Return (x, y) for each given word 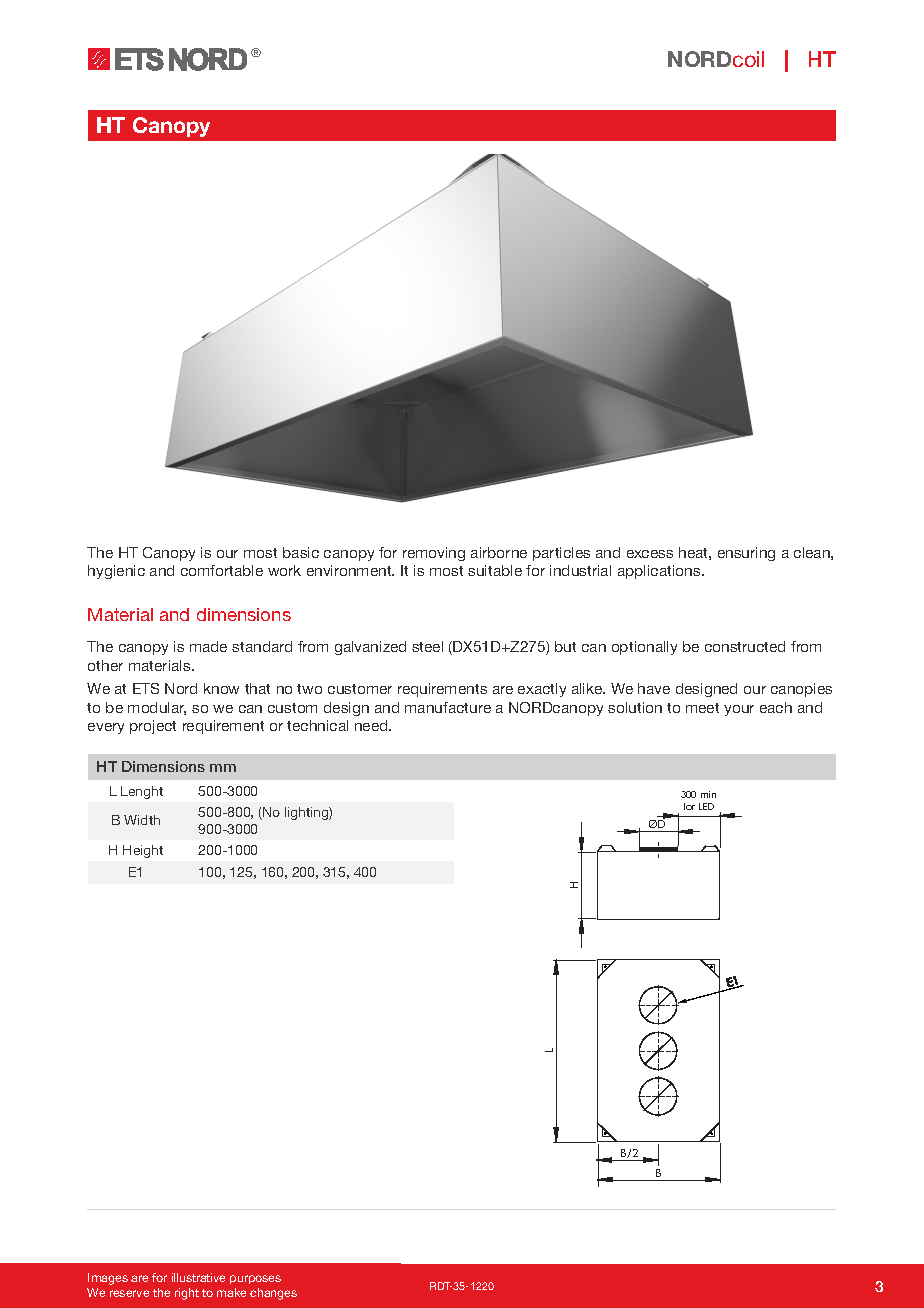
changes (273, 1294)
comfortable (222, 570)
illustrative (198, 1277)
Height (143, 851)
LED (706, 806)
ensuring (746, 554)
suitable (495, 570)
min (708, 794)
